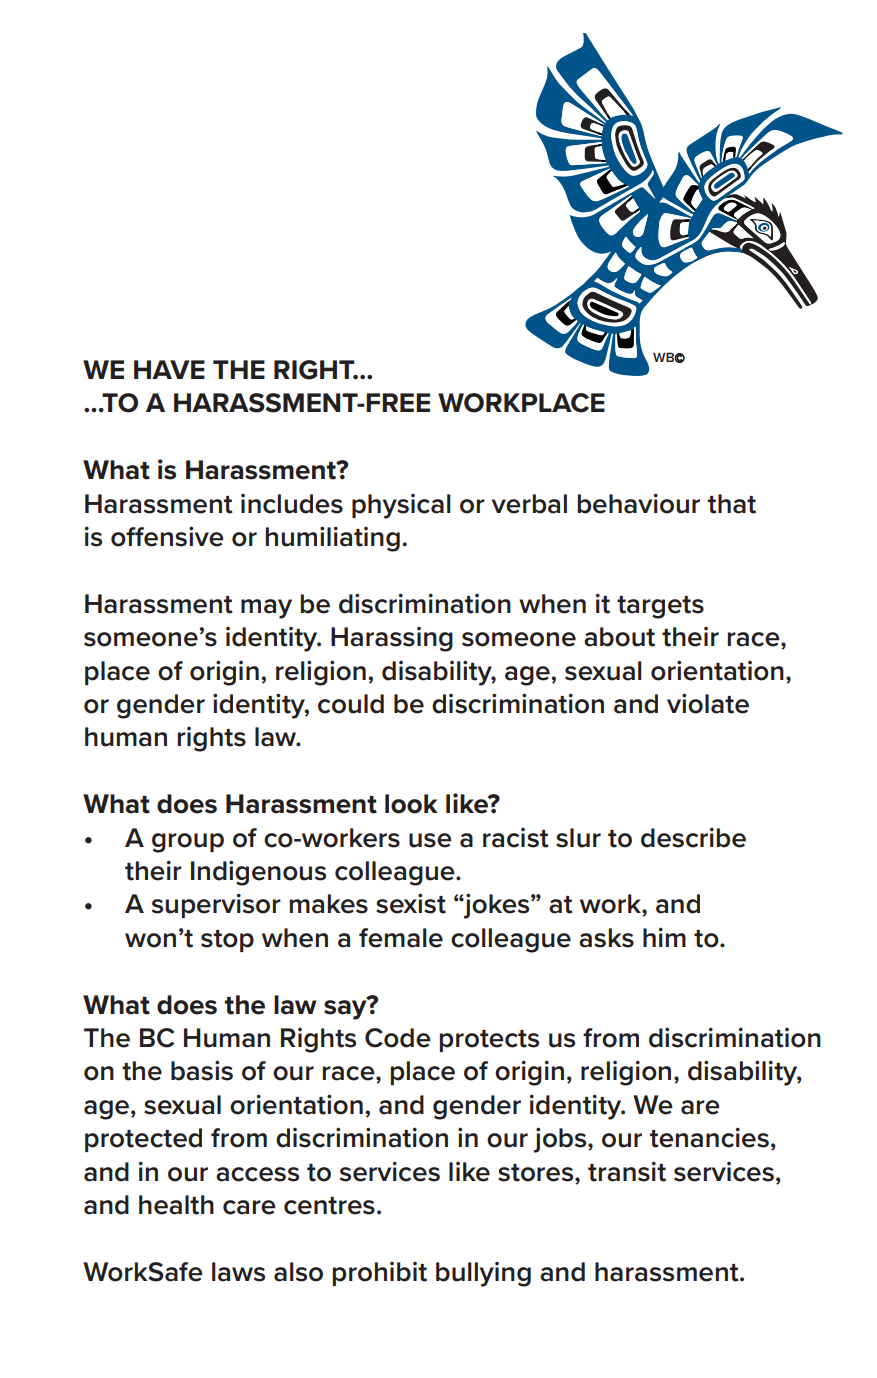 The image size is (877, 1378). What do you see at coordinates (266, 609) in the screenshot?
I see `may` at bounding box center [266, 609].
